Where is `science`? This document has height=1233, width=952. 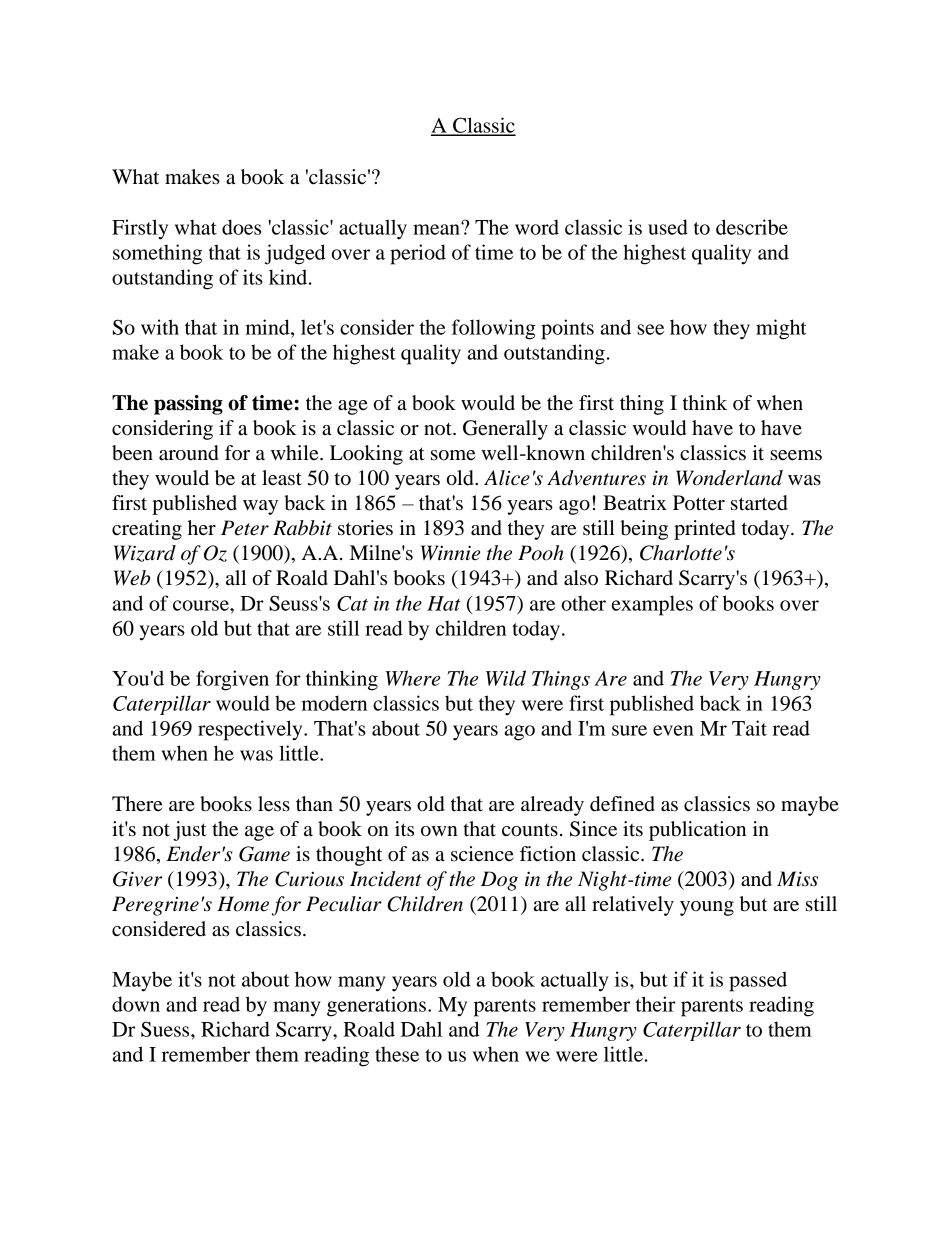
science is located at coordinates (482, 854).
